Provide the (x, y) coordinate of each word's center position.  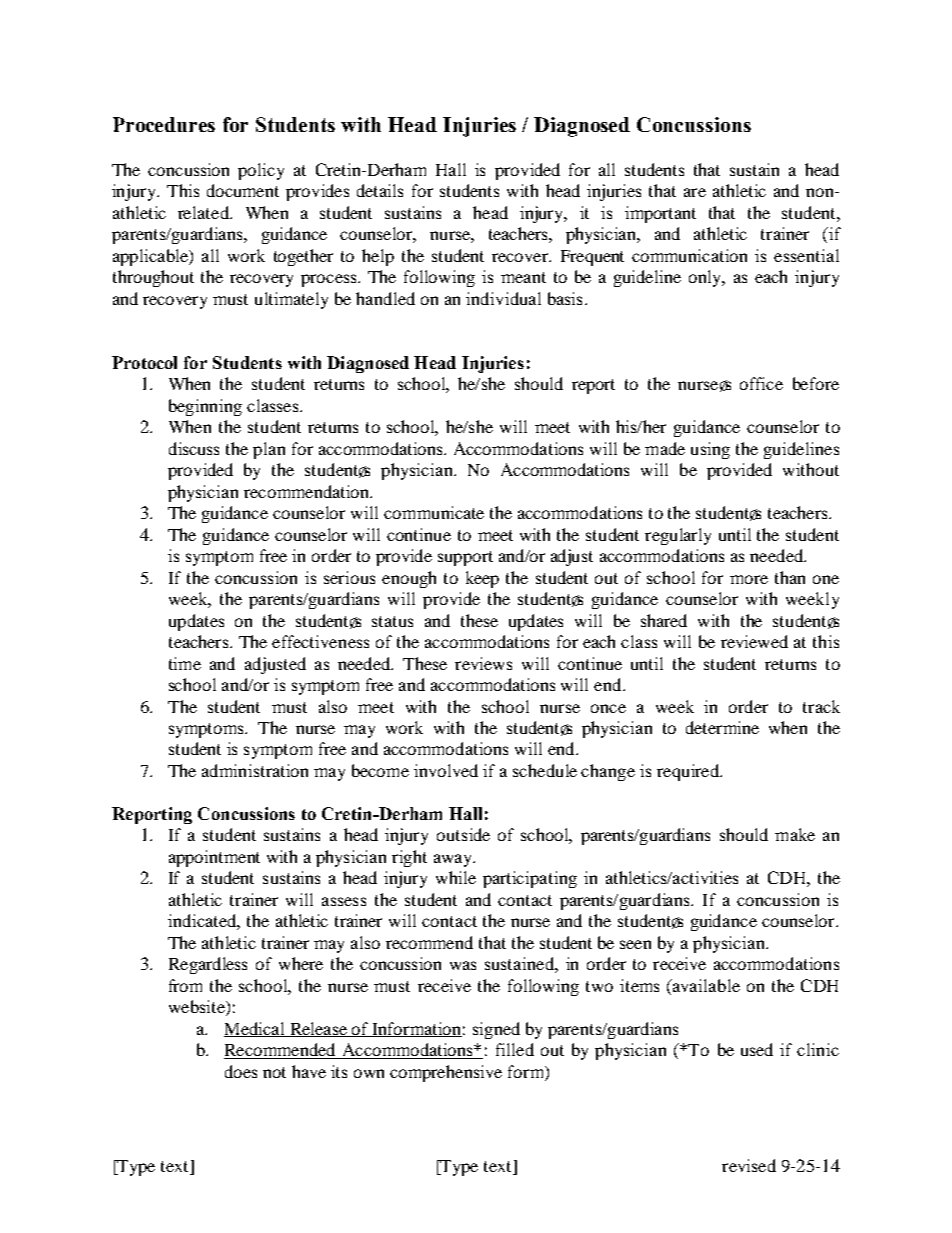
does (241, 1071)
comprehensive (446, 1073)
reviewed (754, 641)
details (380, 190)
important (660, 214)
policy (261, 171)
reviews (483, 663)
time (185, 663)
